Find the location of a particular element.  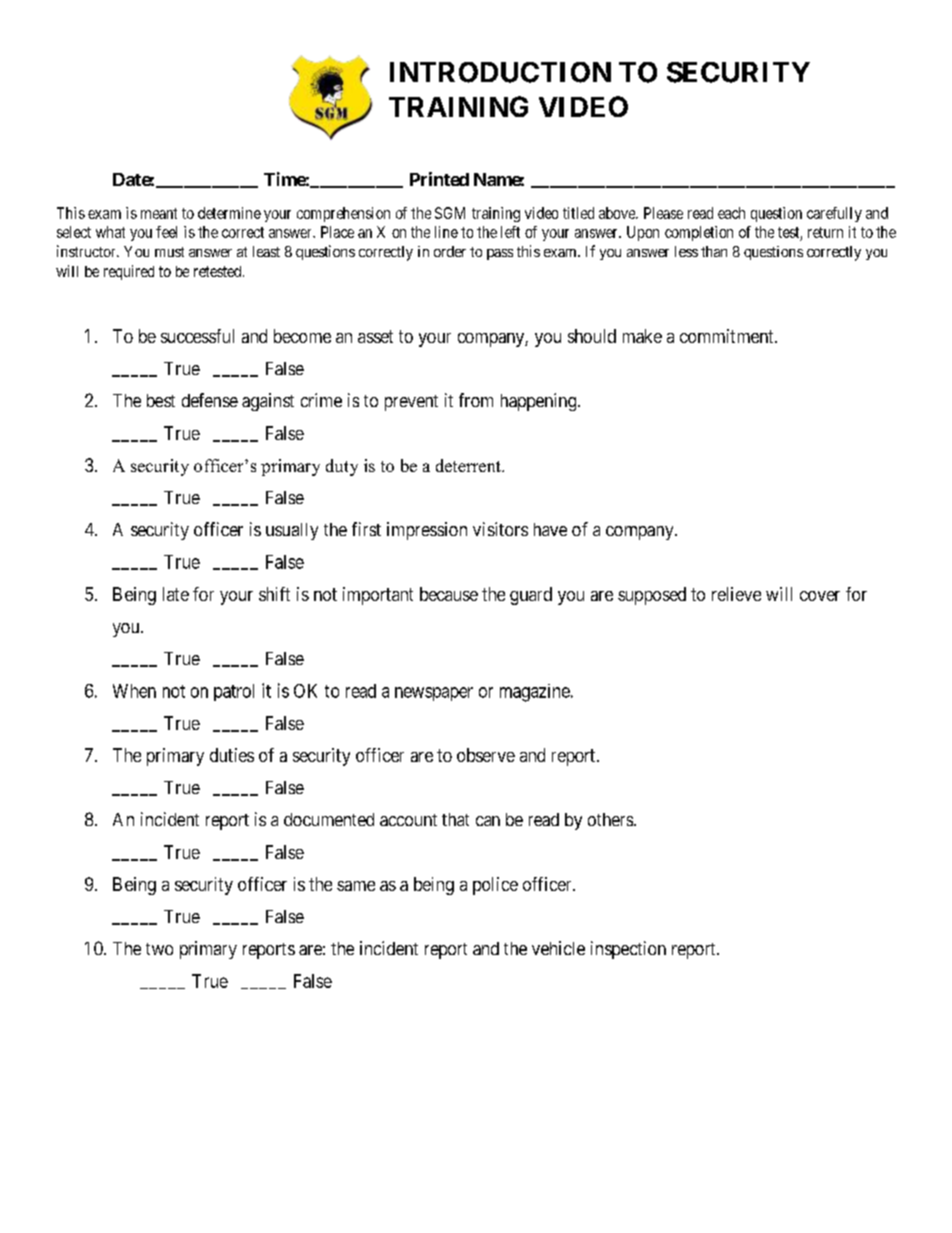

police is located at coordinates (495, 886).
